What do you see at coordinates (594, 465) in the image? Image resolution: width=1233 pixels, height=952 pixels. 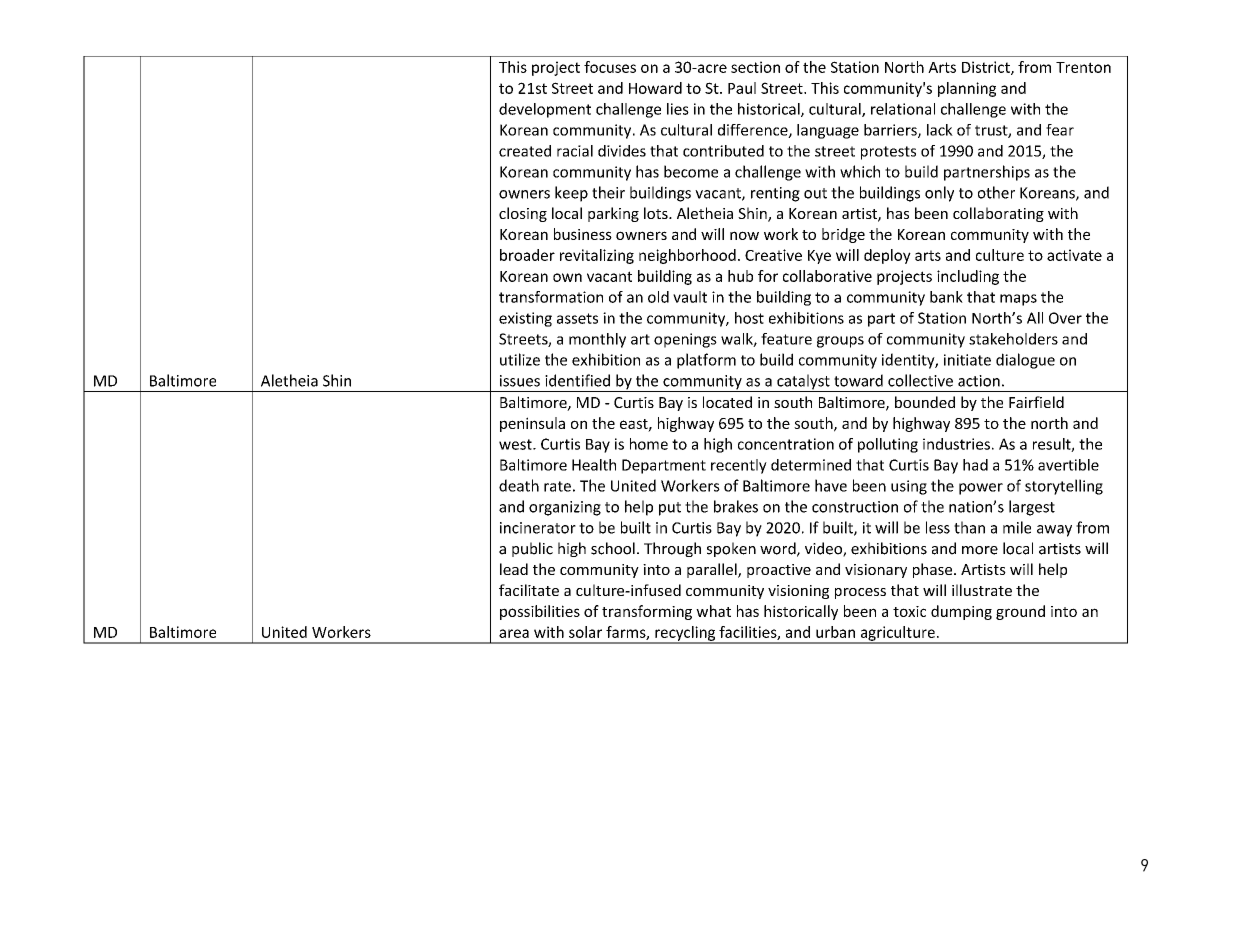 I see `Health` at bounding box center [594, 465].
